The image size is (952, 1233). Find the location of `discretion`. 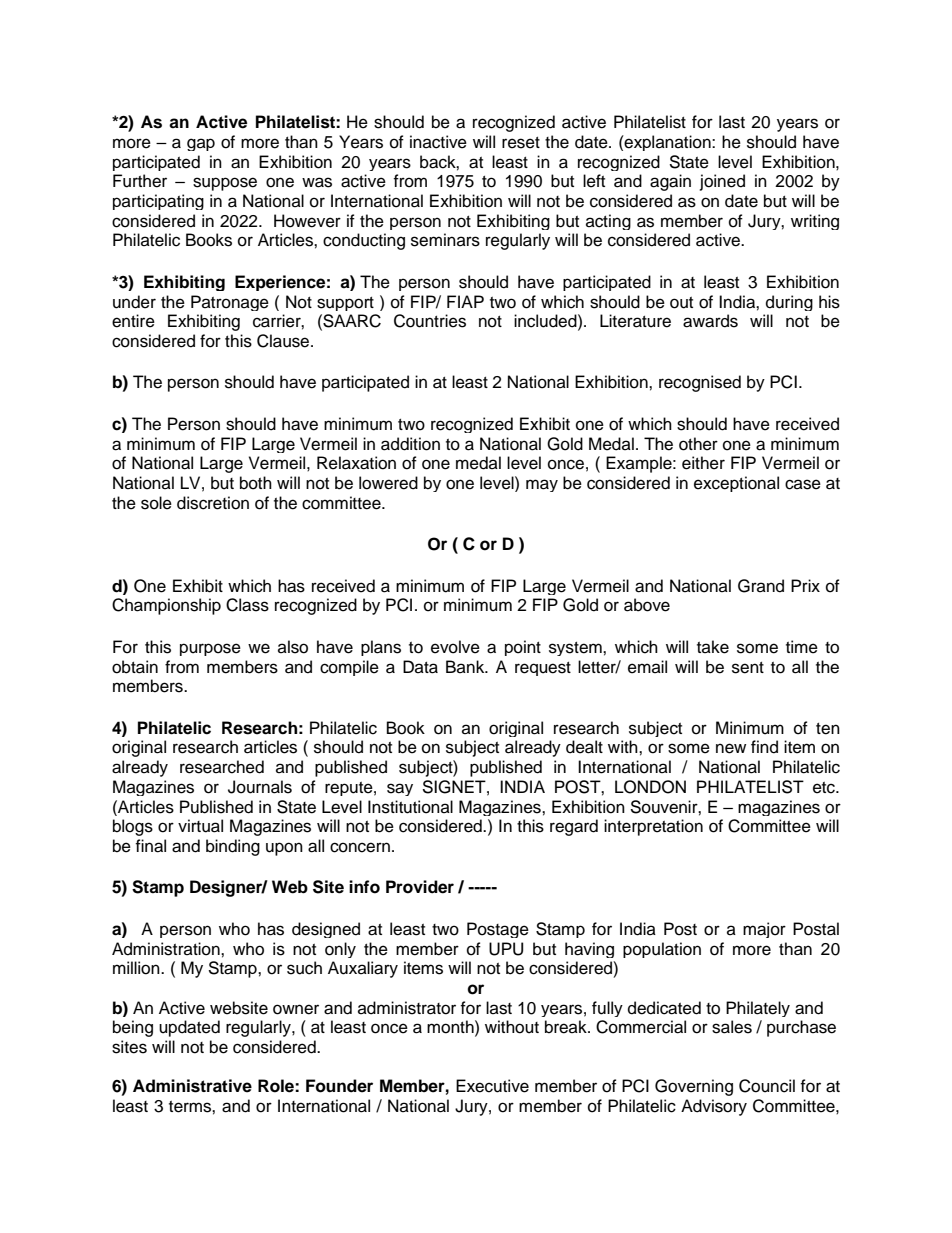

discretion is located at coordinates (213, 503).
